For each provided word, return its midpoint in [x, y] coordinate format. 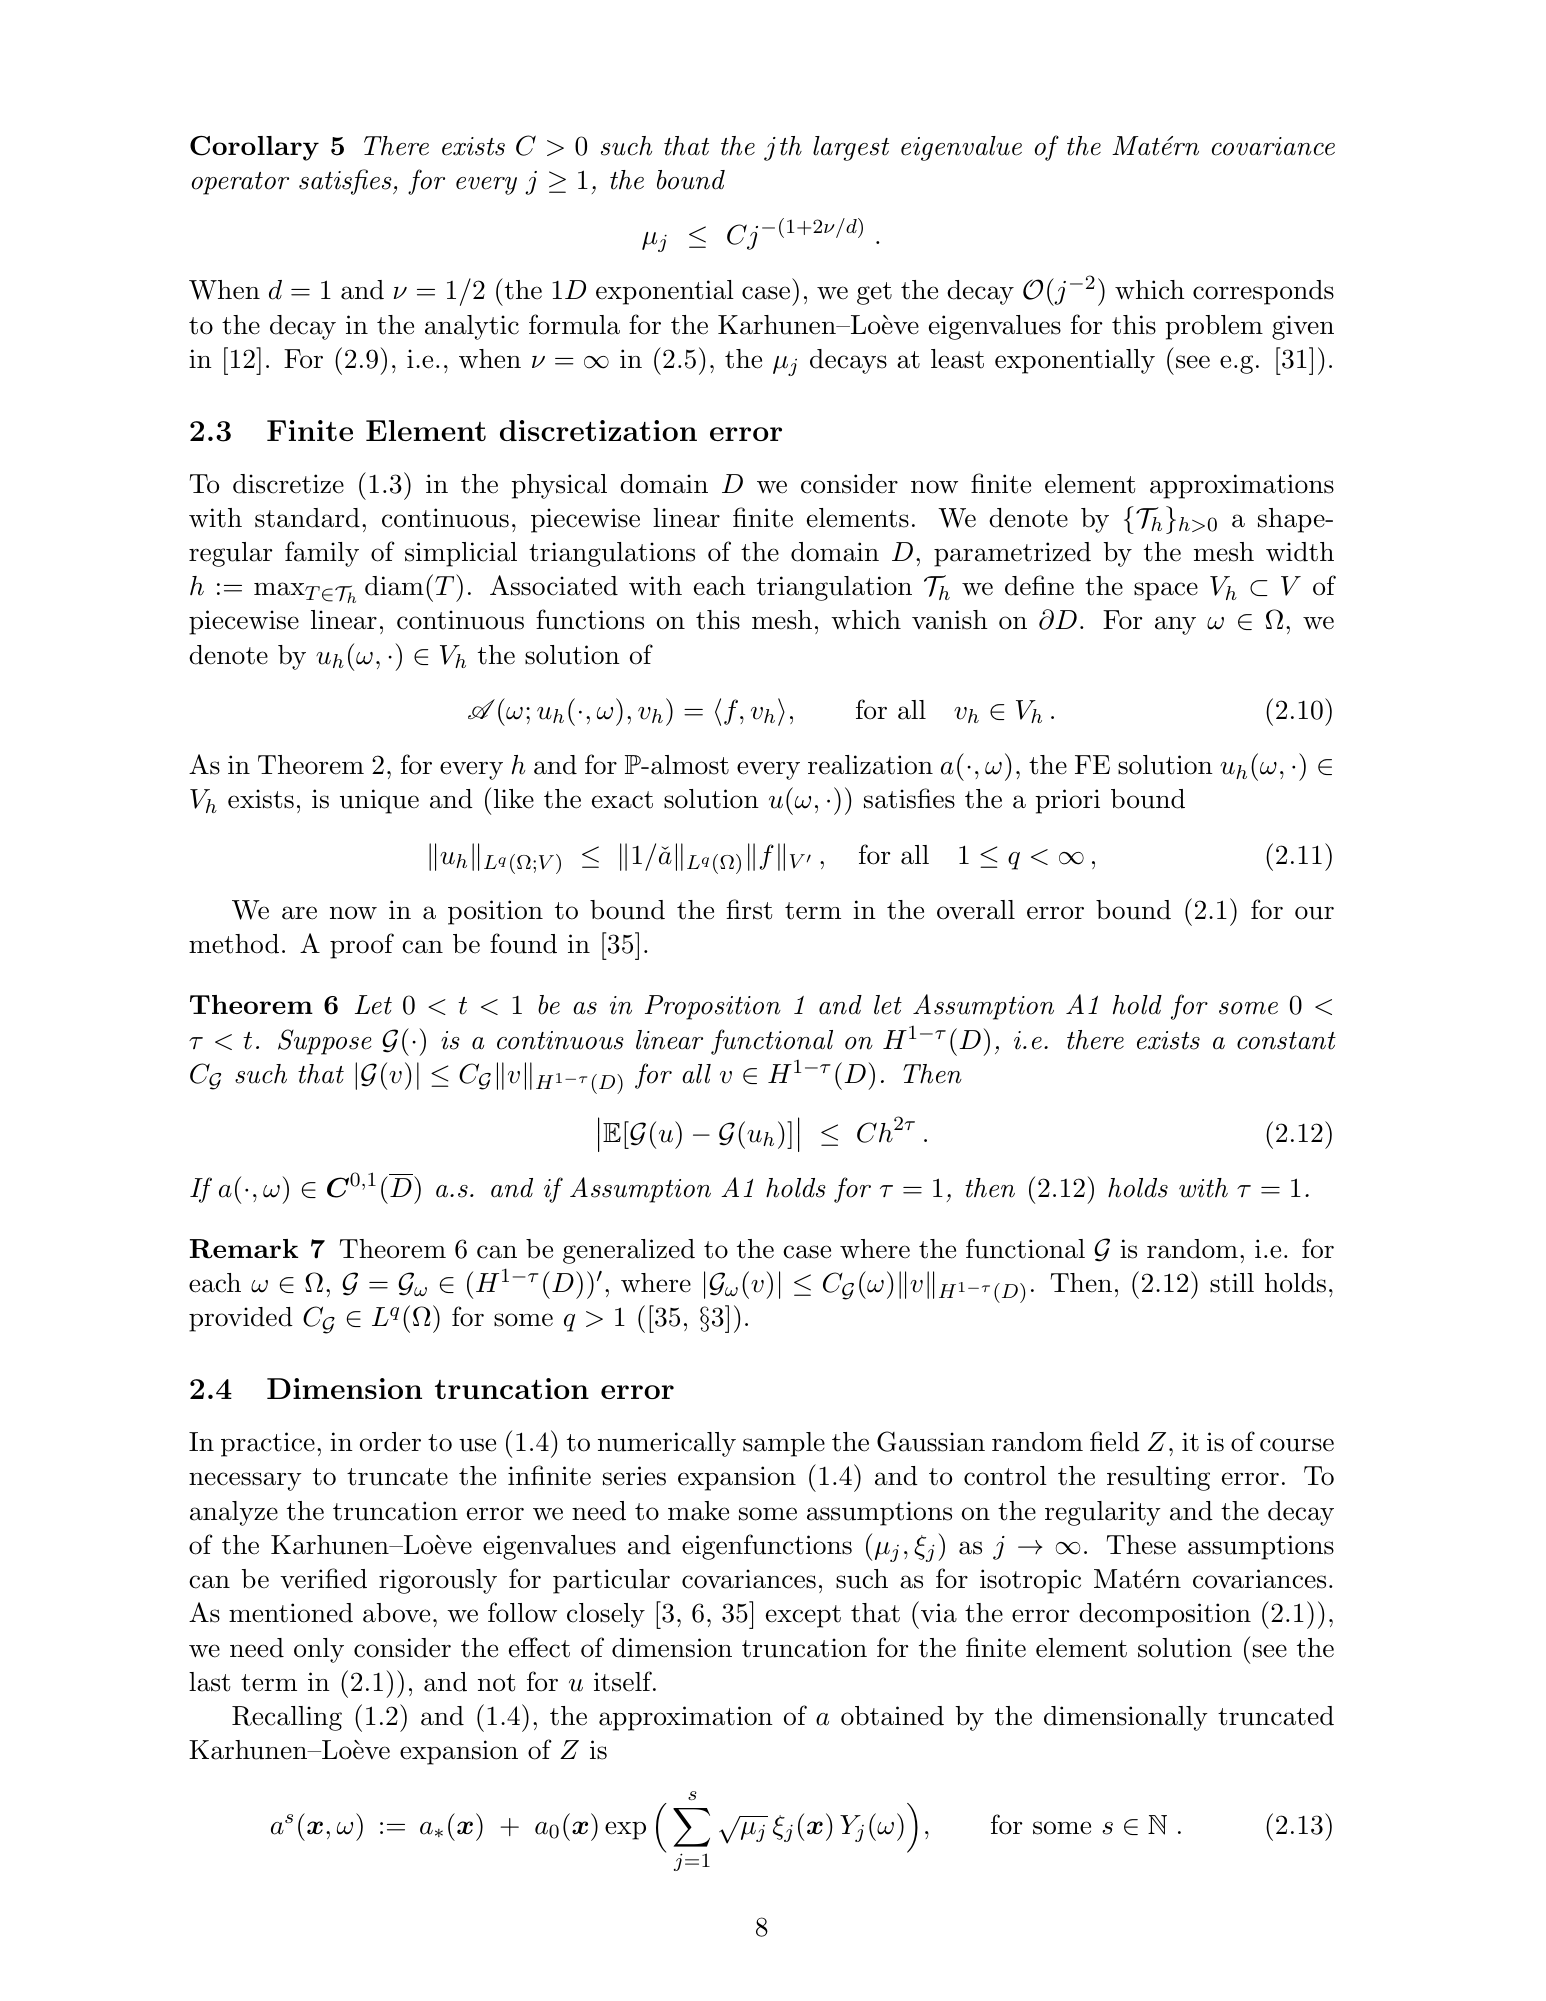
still [1232, 1283]
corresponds [1263, 292]
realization [870, 765]
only [319, 1650]
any [1175, 625]
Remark [244, 1249]
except [803, 1616]
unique [379, 801]
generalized [629, 1251]
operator [240, 183]
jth [783, 148]
